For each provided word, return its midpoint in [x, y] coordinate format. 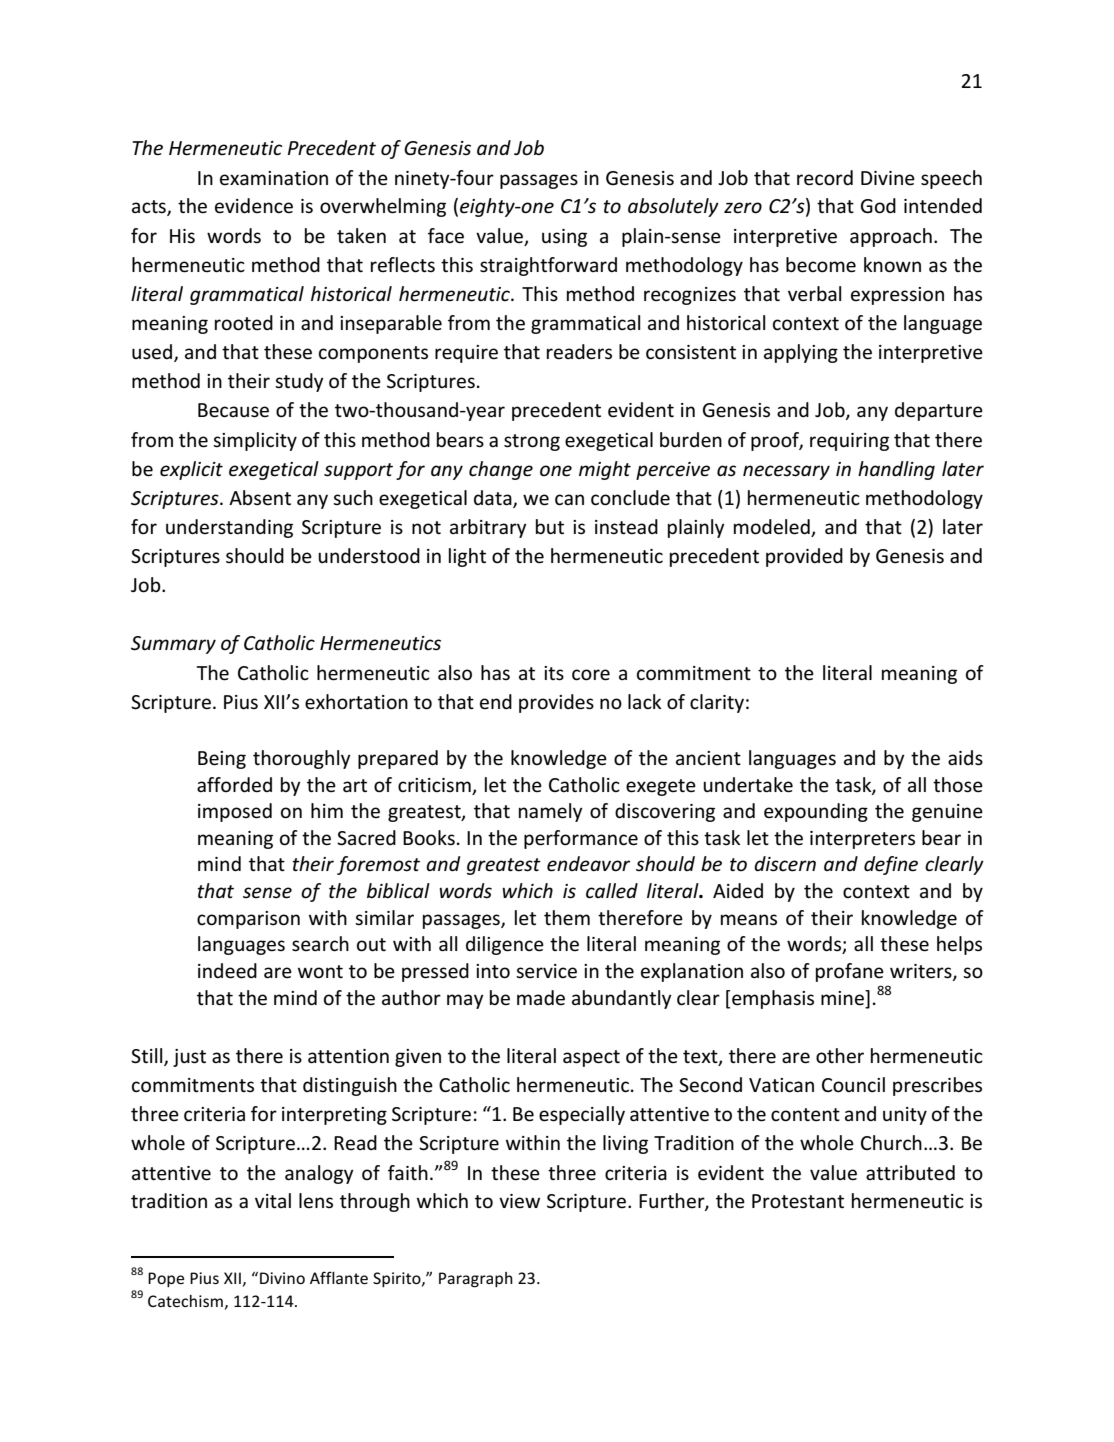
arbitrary [488, 528]
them [567, 918]
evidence [254, 206]
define [891, 865]
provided [804, 557]
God [878, 206]
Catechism [185, 1301]
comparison [248, 920]
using [564, 238]
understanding [229, 528]
